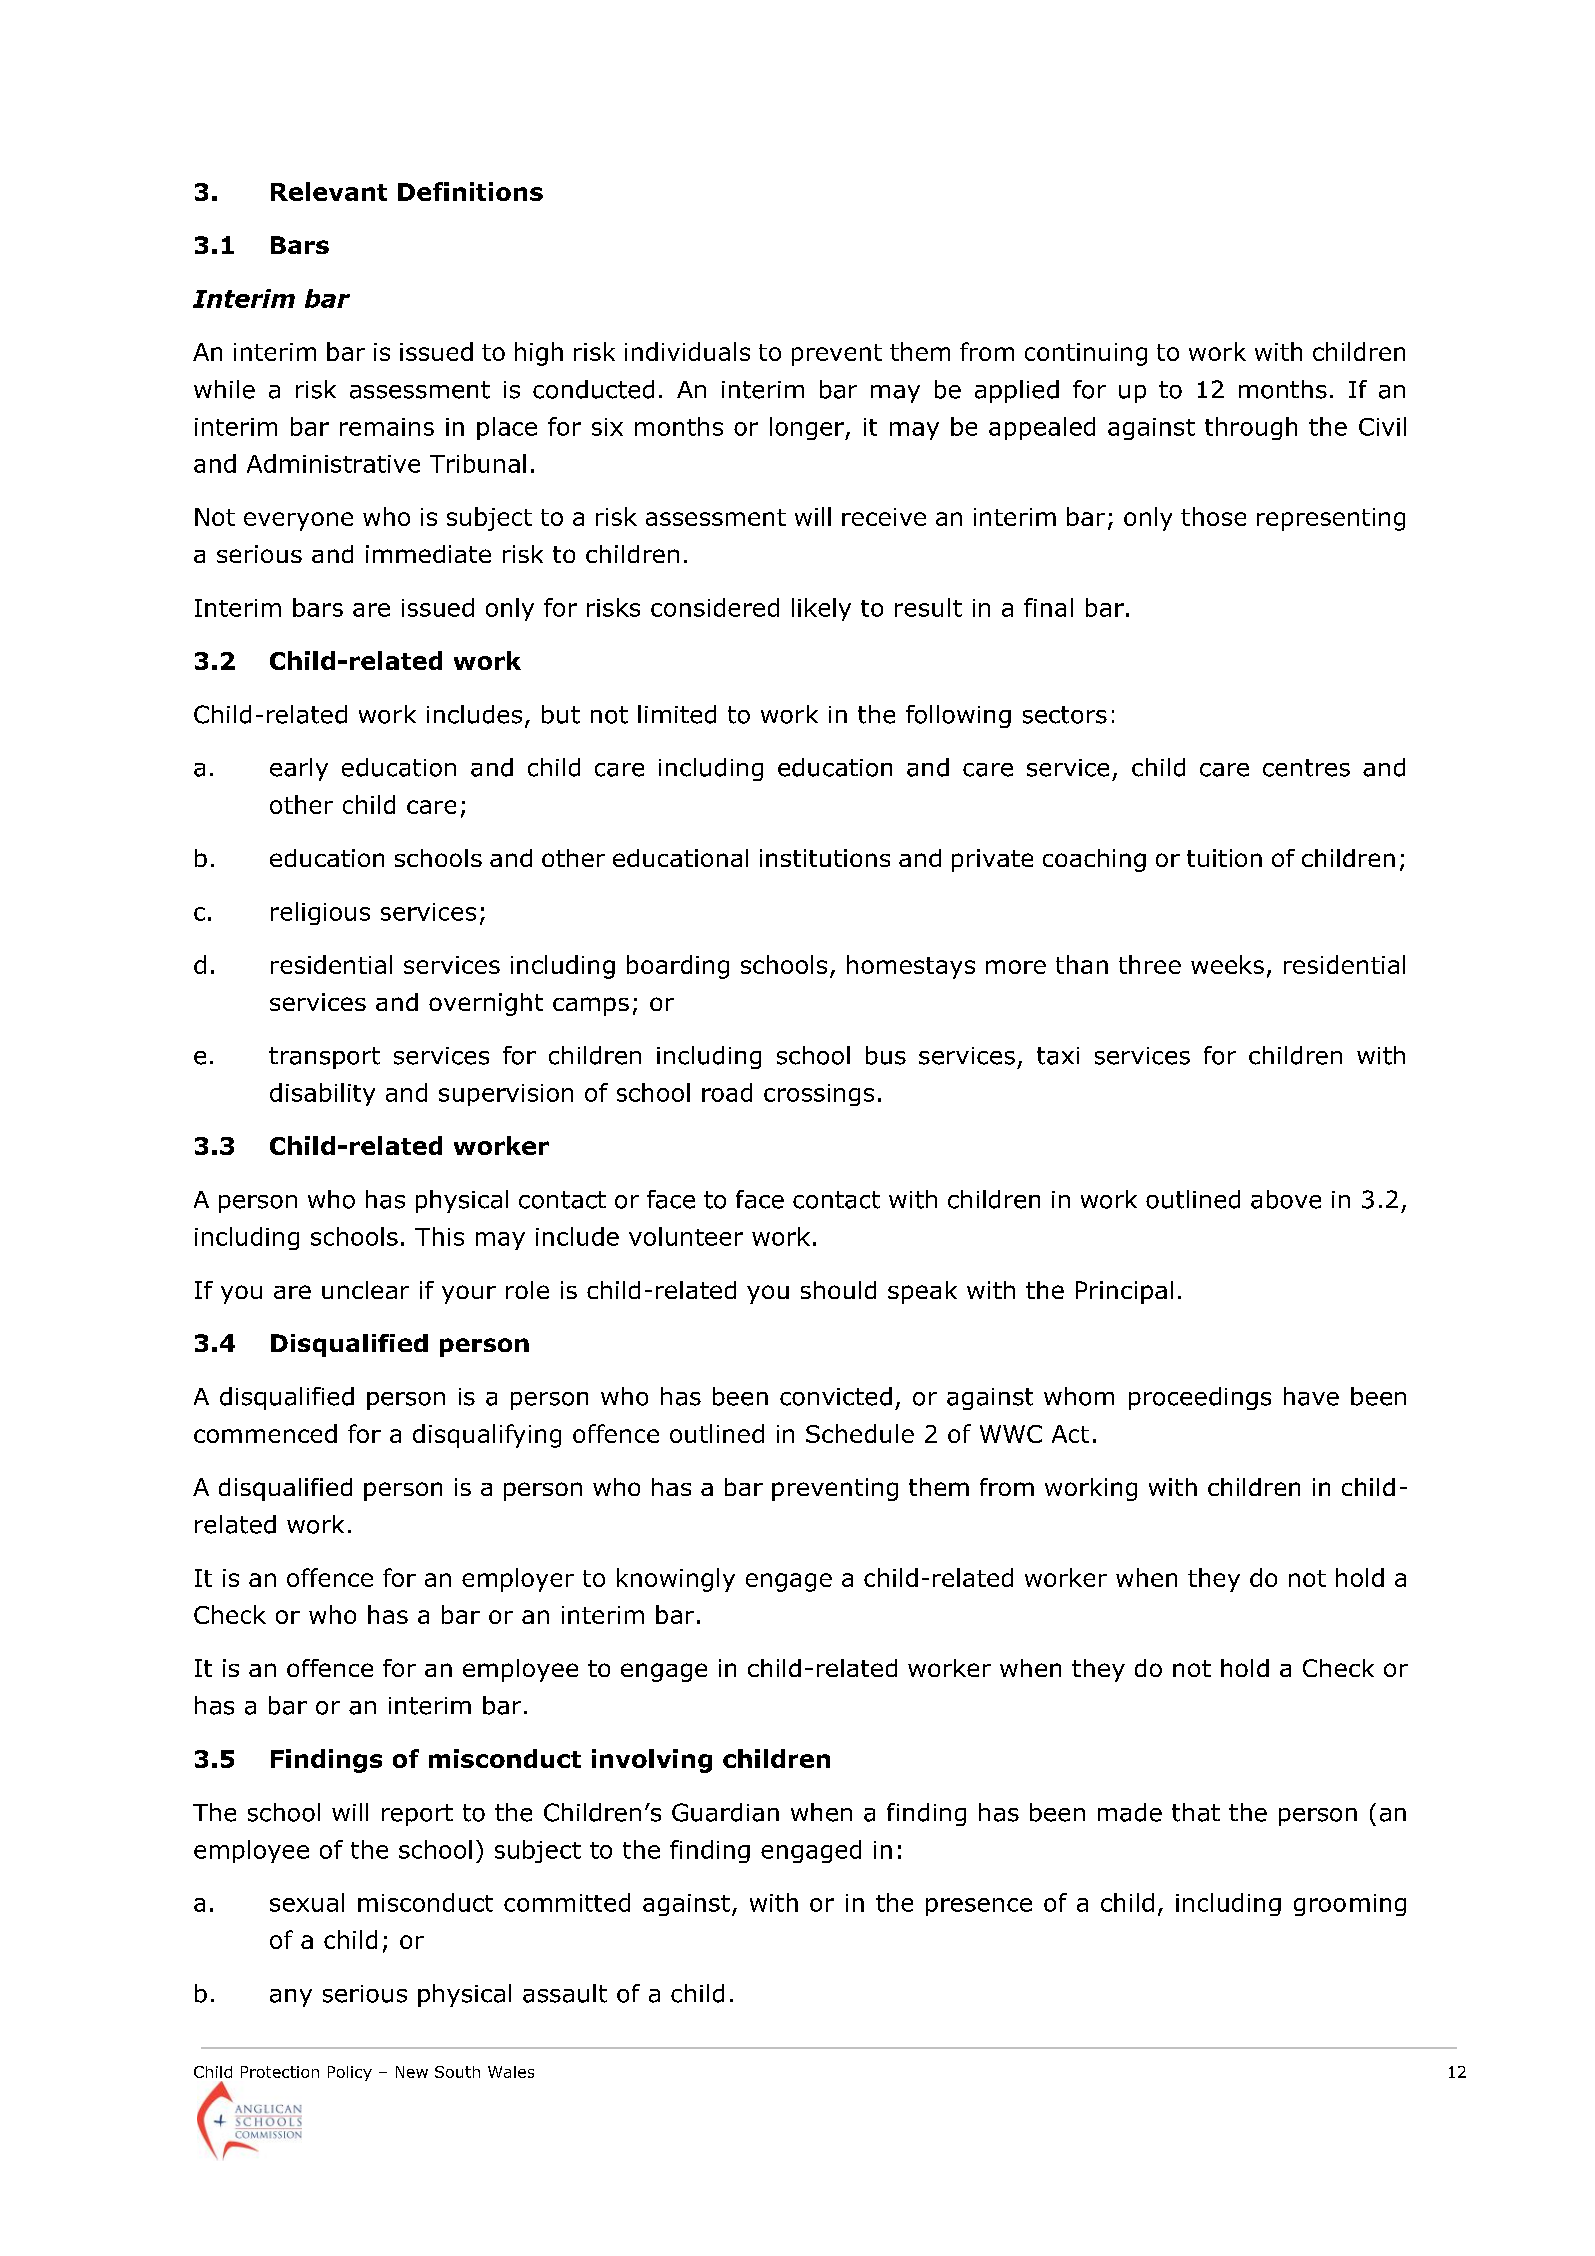 This screenshot has height=2256, width=1595. Describe the element at coordinates (265, 1433) in the screenshot. I see `commenced` at that location.
